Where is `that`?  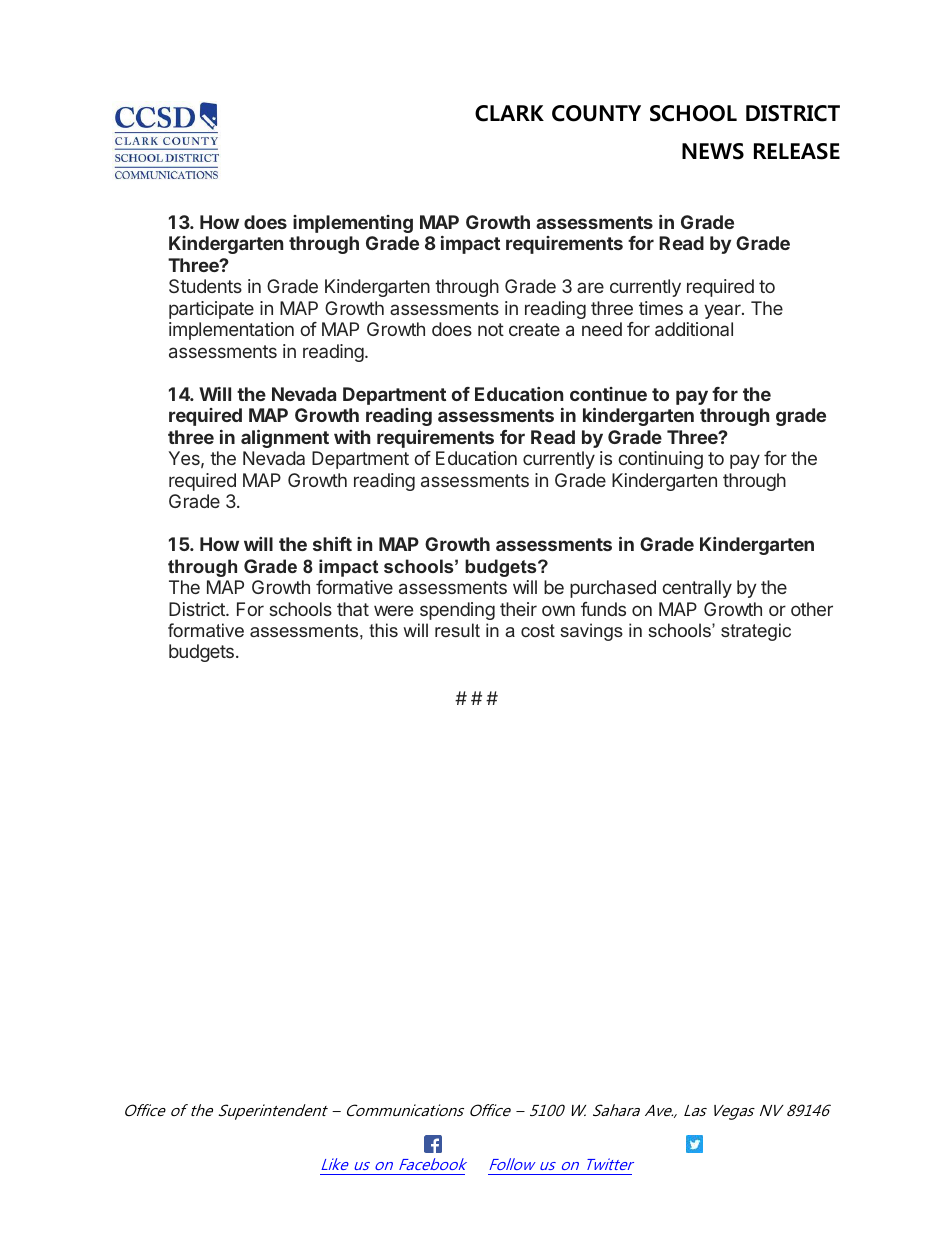
that is located at coordinates (353, 609).
